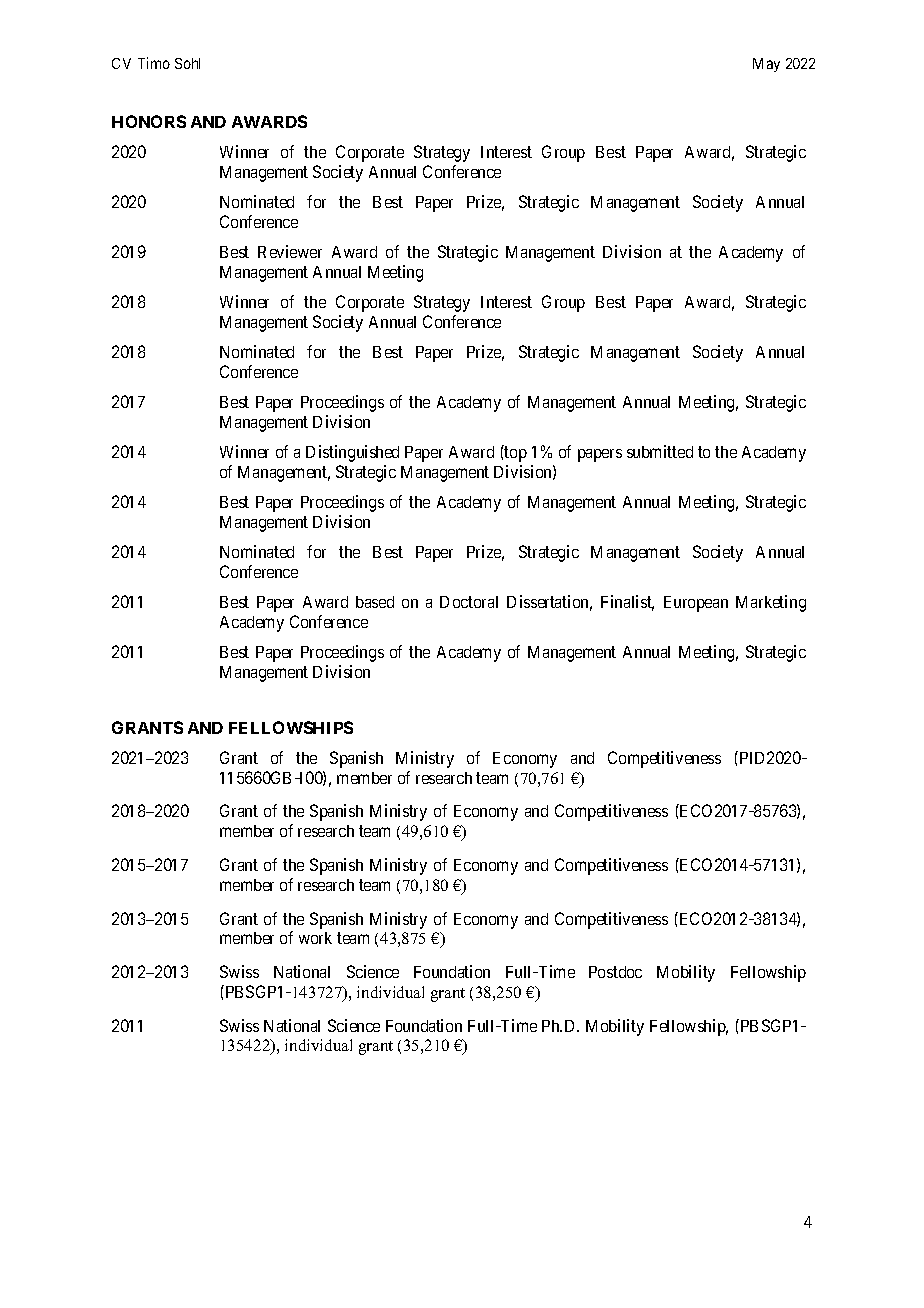  Describe the element at coordinates (771, 603) in the screenshot. I see `Marketing` at that location.
